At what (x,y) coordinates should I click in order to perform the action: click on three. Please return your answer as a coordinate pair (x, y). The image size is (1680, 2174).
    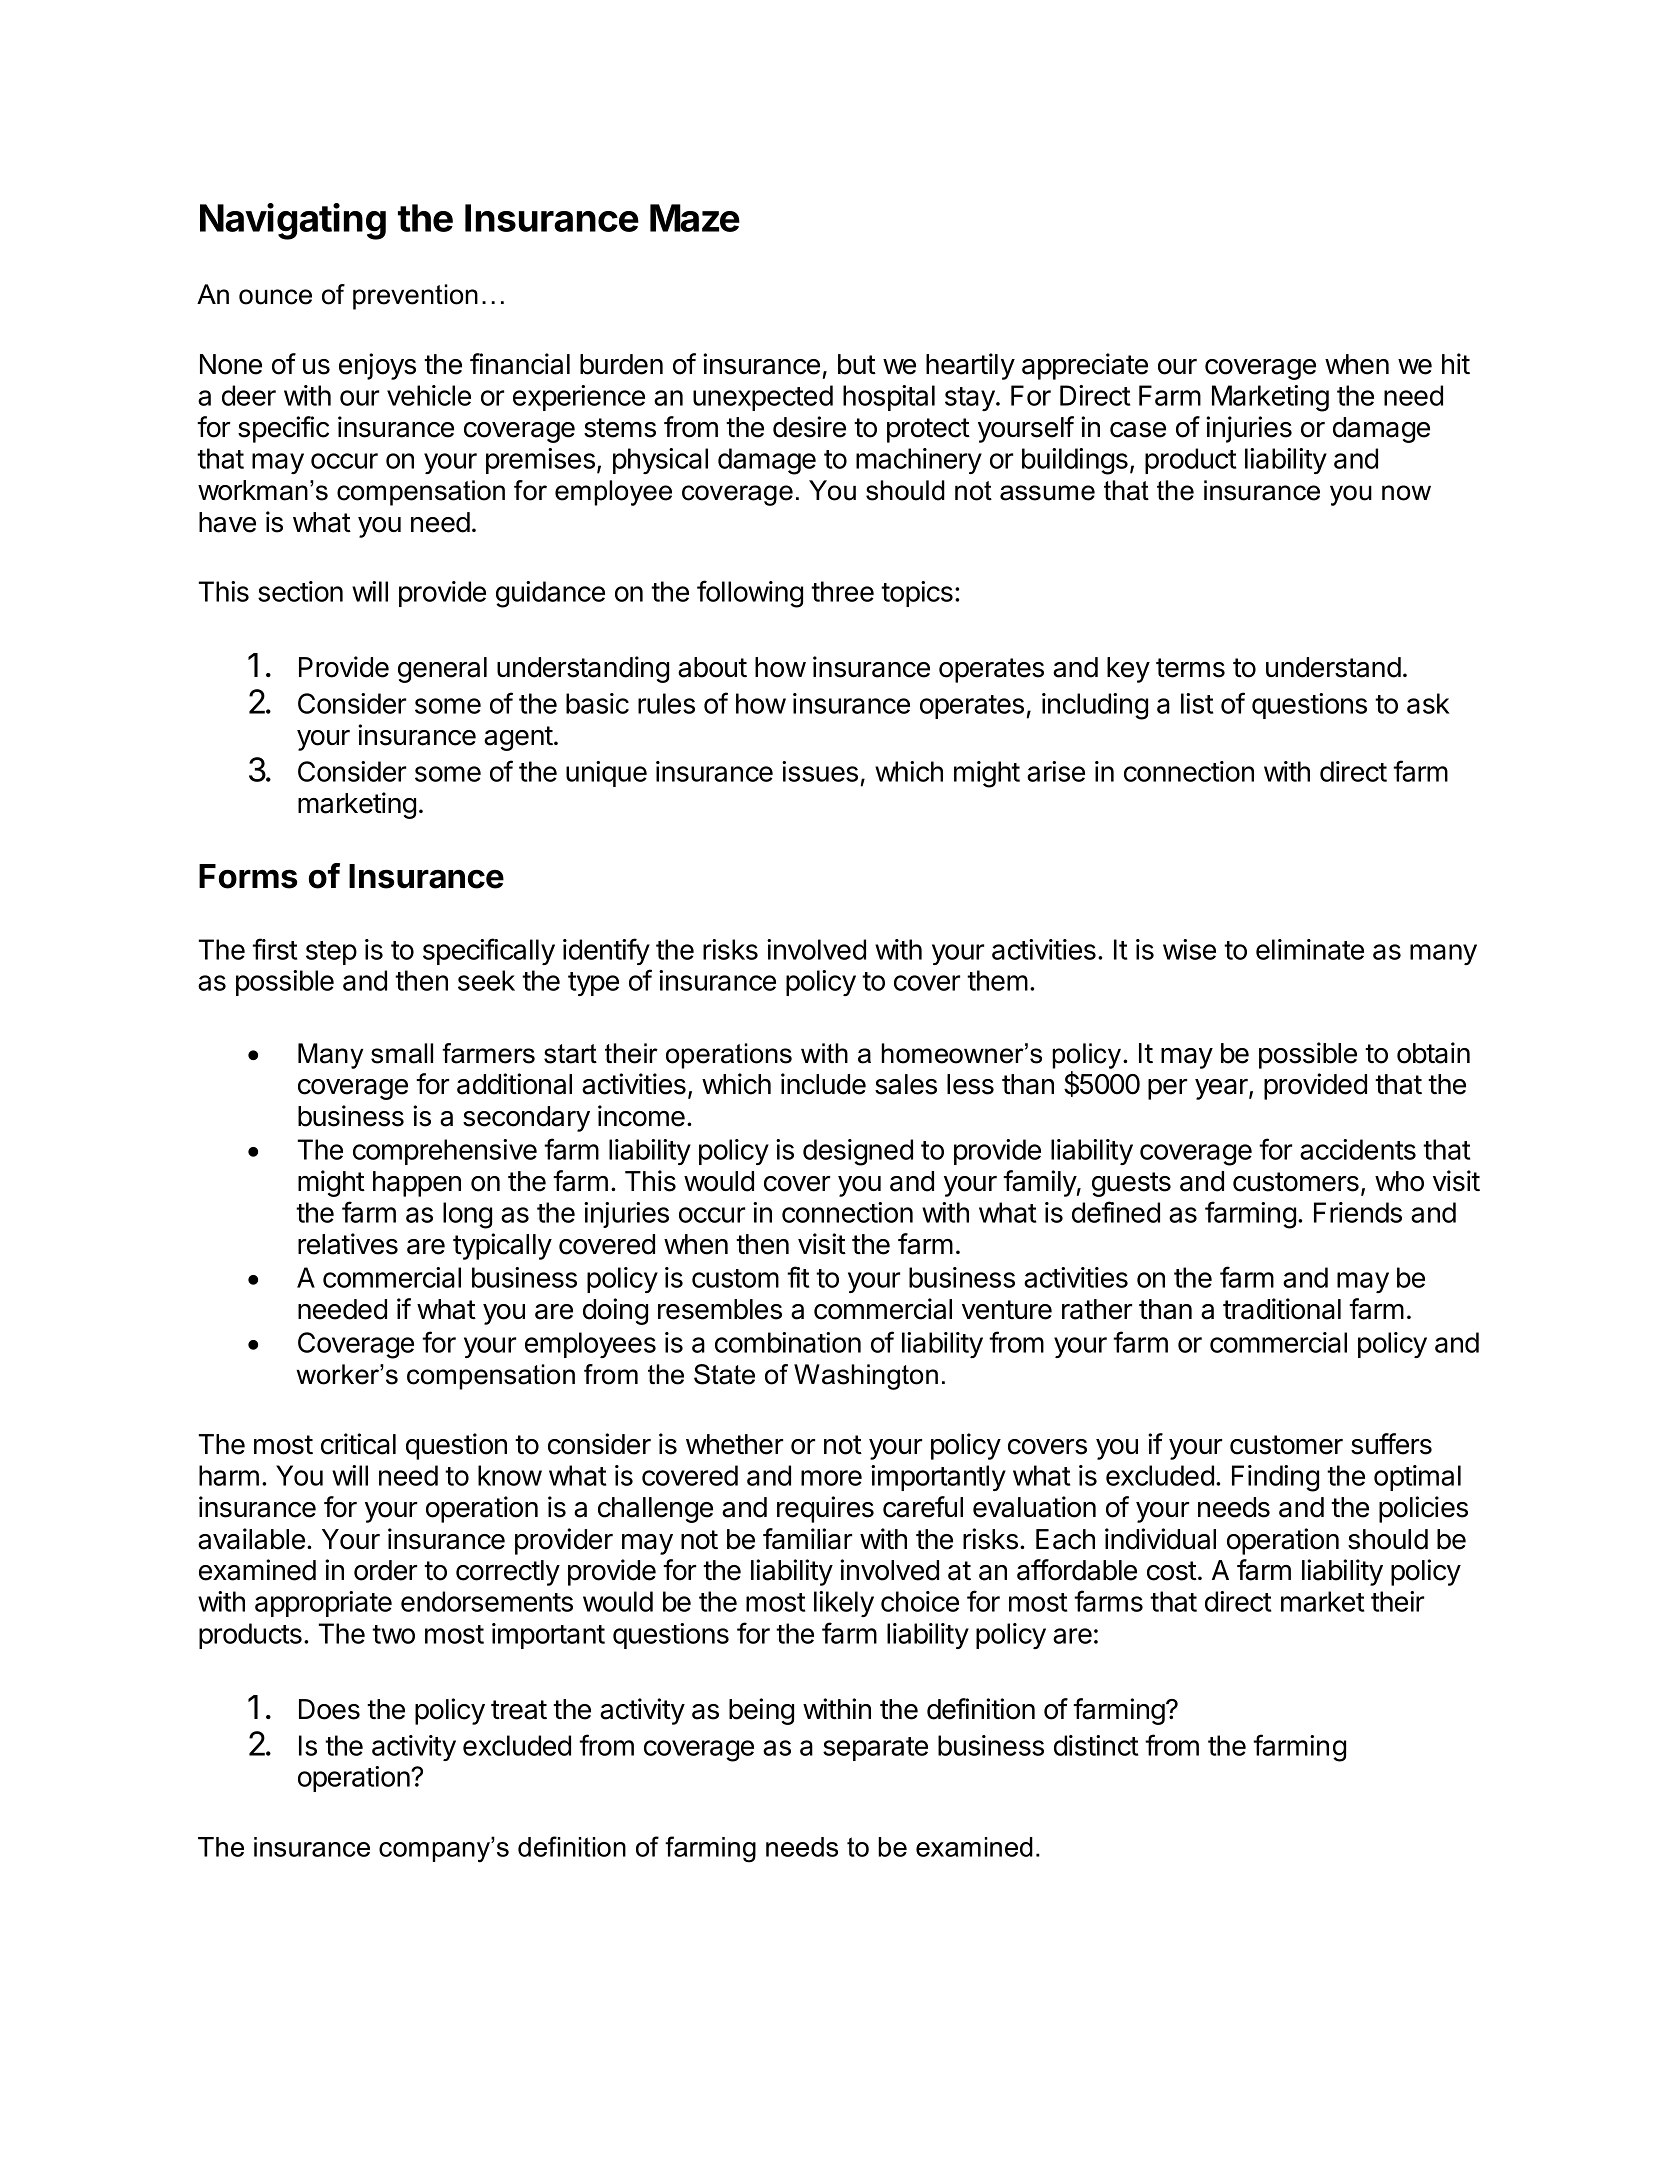
    Looking at the image, I should click on (842, 591).
